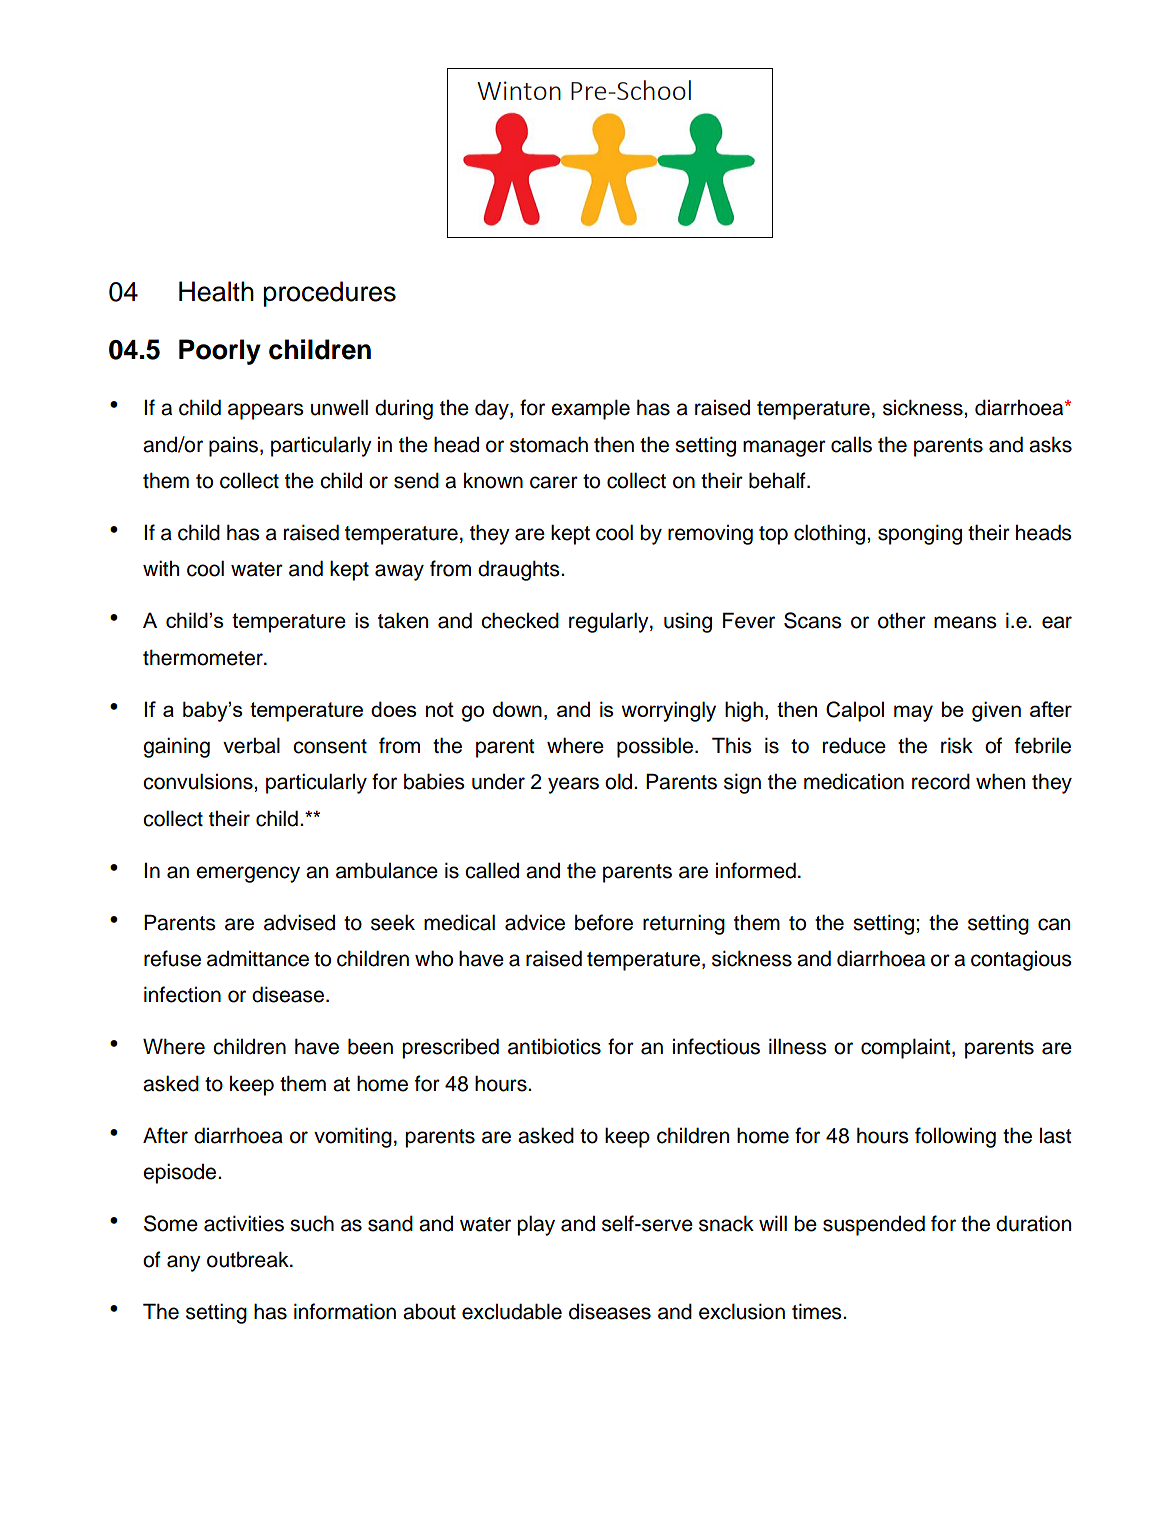 The height and width of the image is (1517, 1172). I want to click on carer, so click(554, 482).
